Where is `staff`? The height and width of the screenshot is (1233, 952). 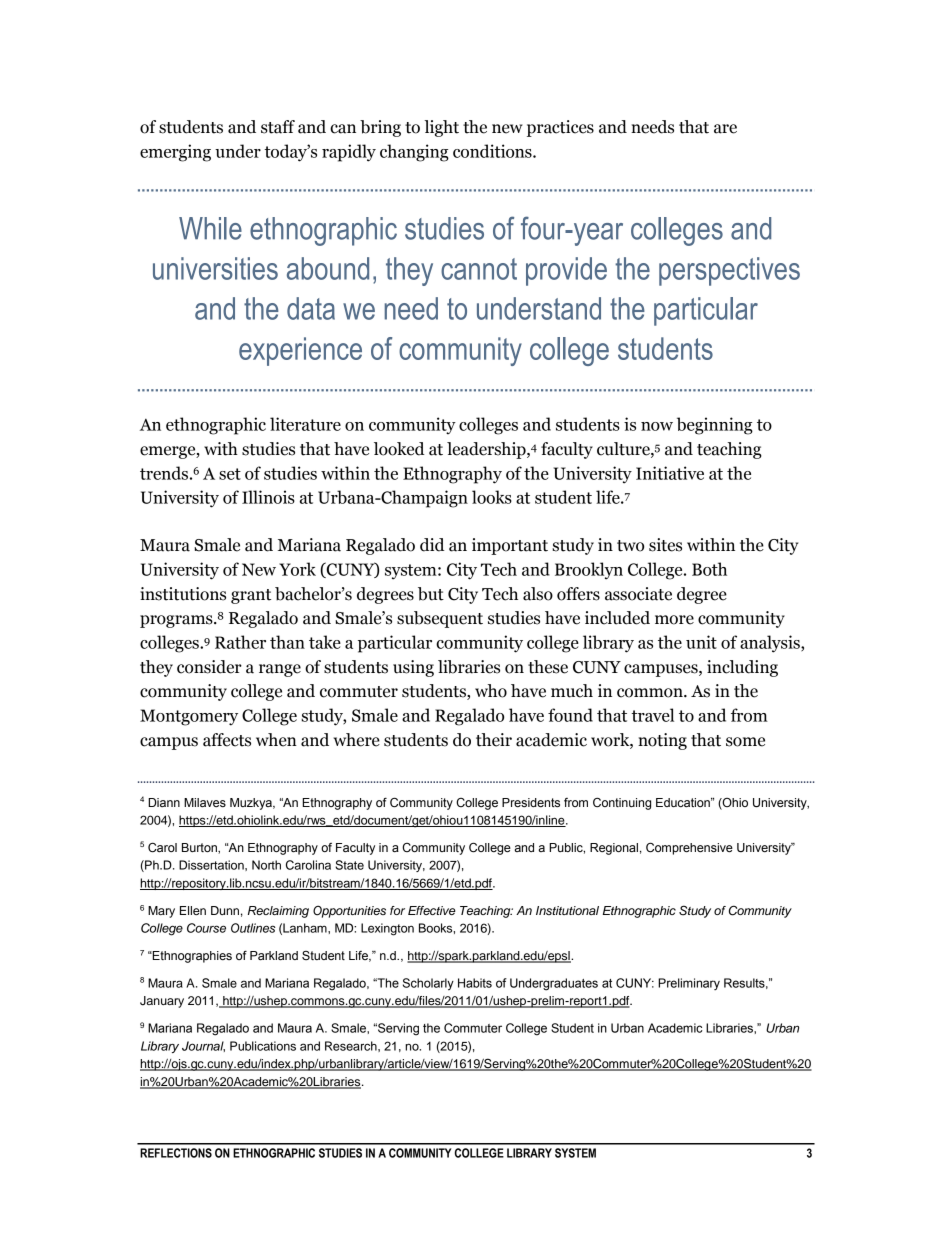 staff is located at coordinates (278, 127).
